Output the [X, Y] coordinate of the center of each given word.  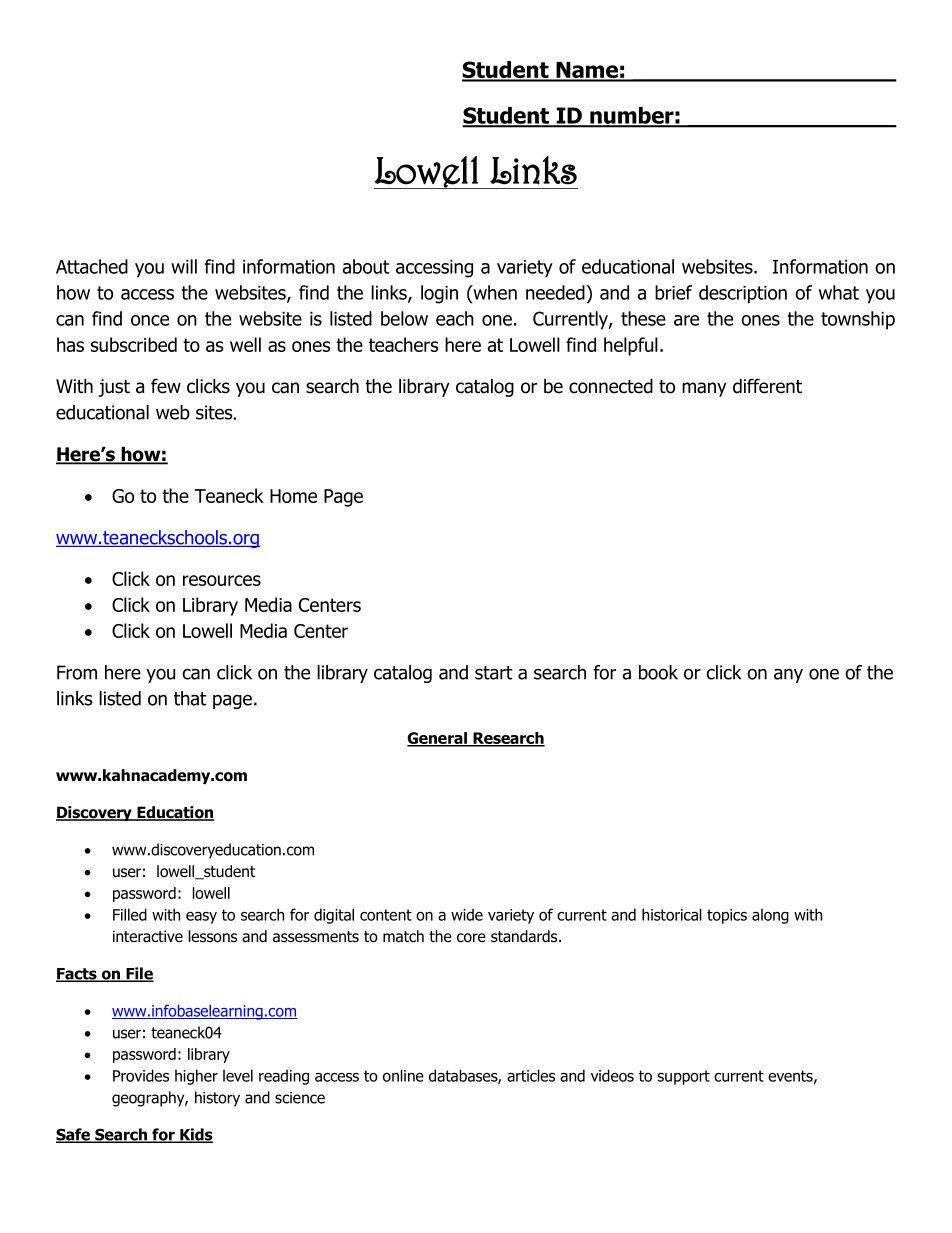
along [770, 916]
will [184, 266]
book [658, 672]
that [190, 698]
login [439, 294]
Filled [130, 914]
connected [611, 386]
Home [293, 496]
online [403, 1075]
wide [467, 914]
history [217, 1099]
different [767, 386]
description [743, 294]
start [494, 673]
